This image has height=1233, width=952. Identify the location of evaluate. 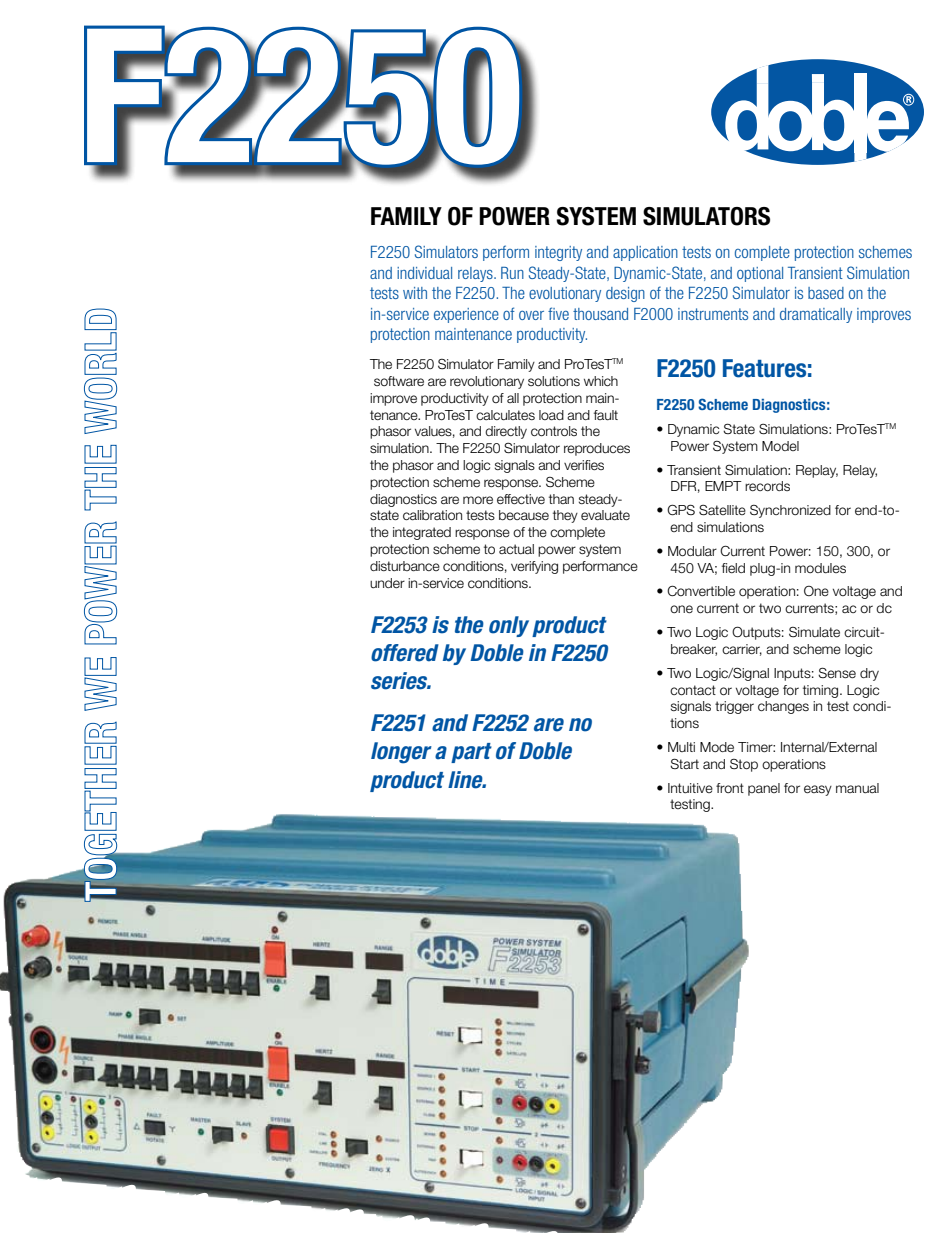
(605, 515).
